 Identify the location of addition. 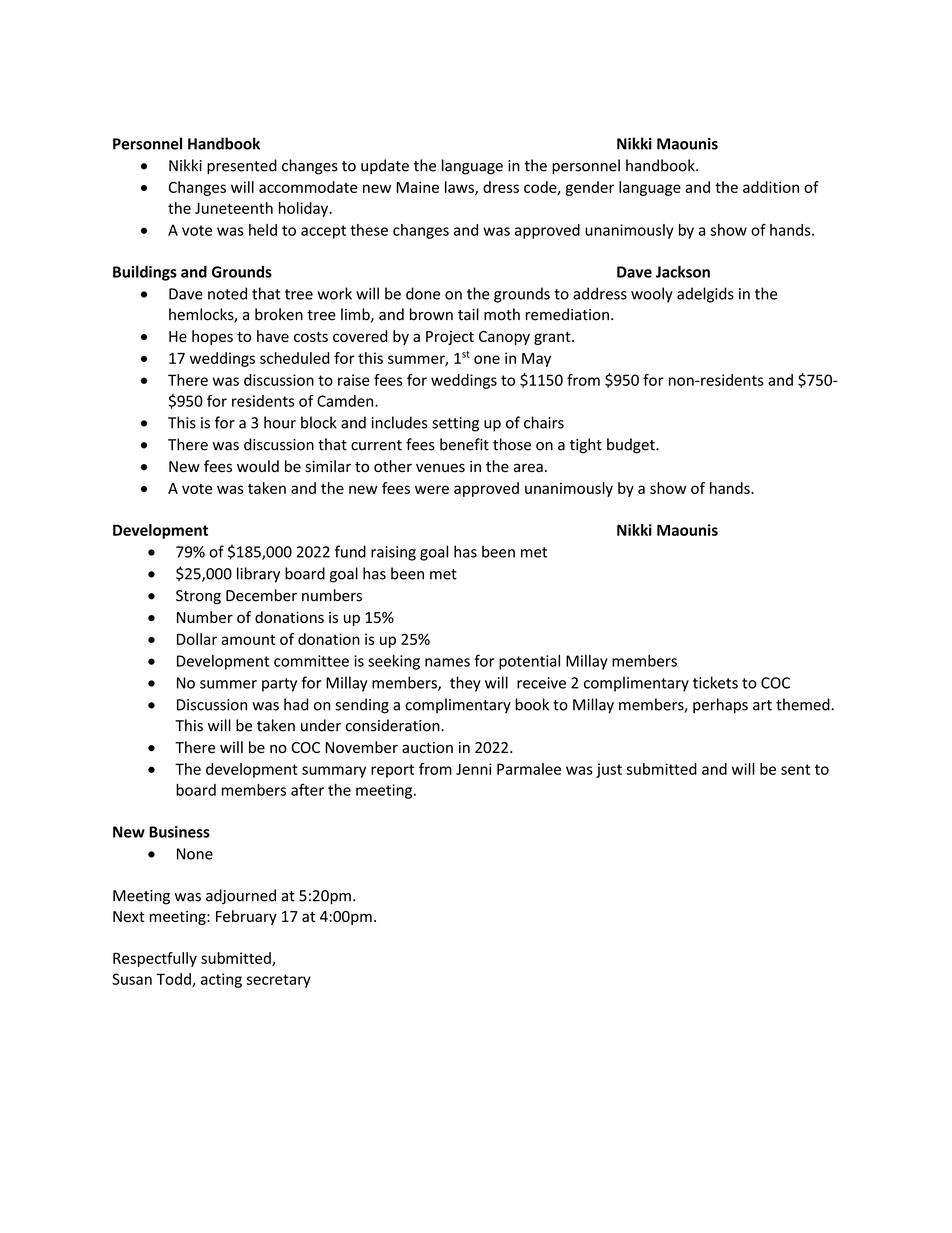
(771, 187).
